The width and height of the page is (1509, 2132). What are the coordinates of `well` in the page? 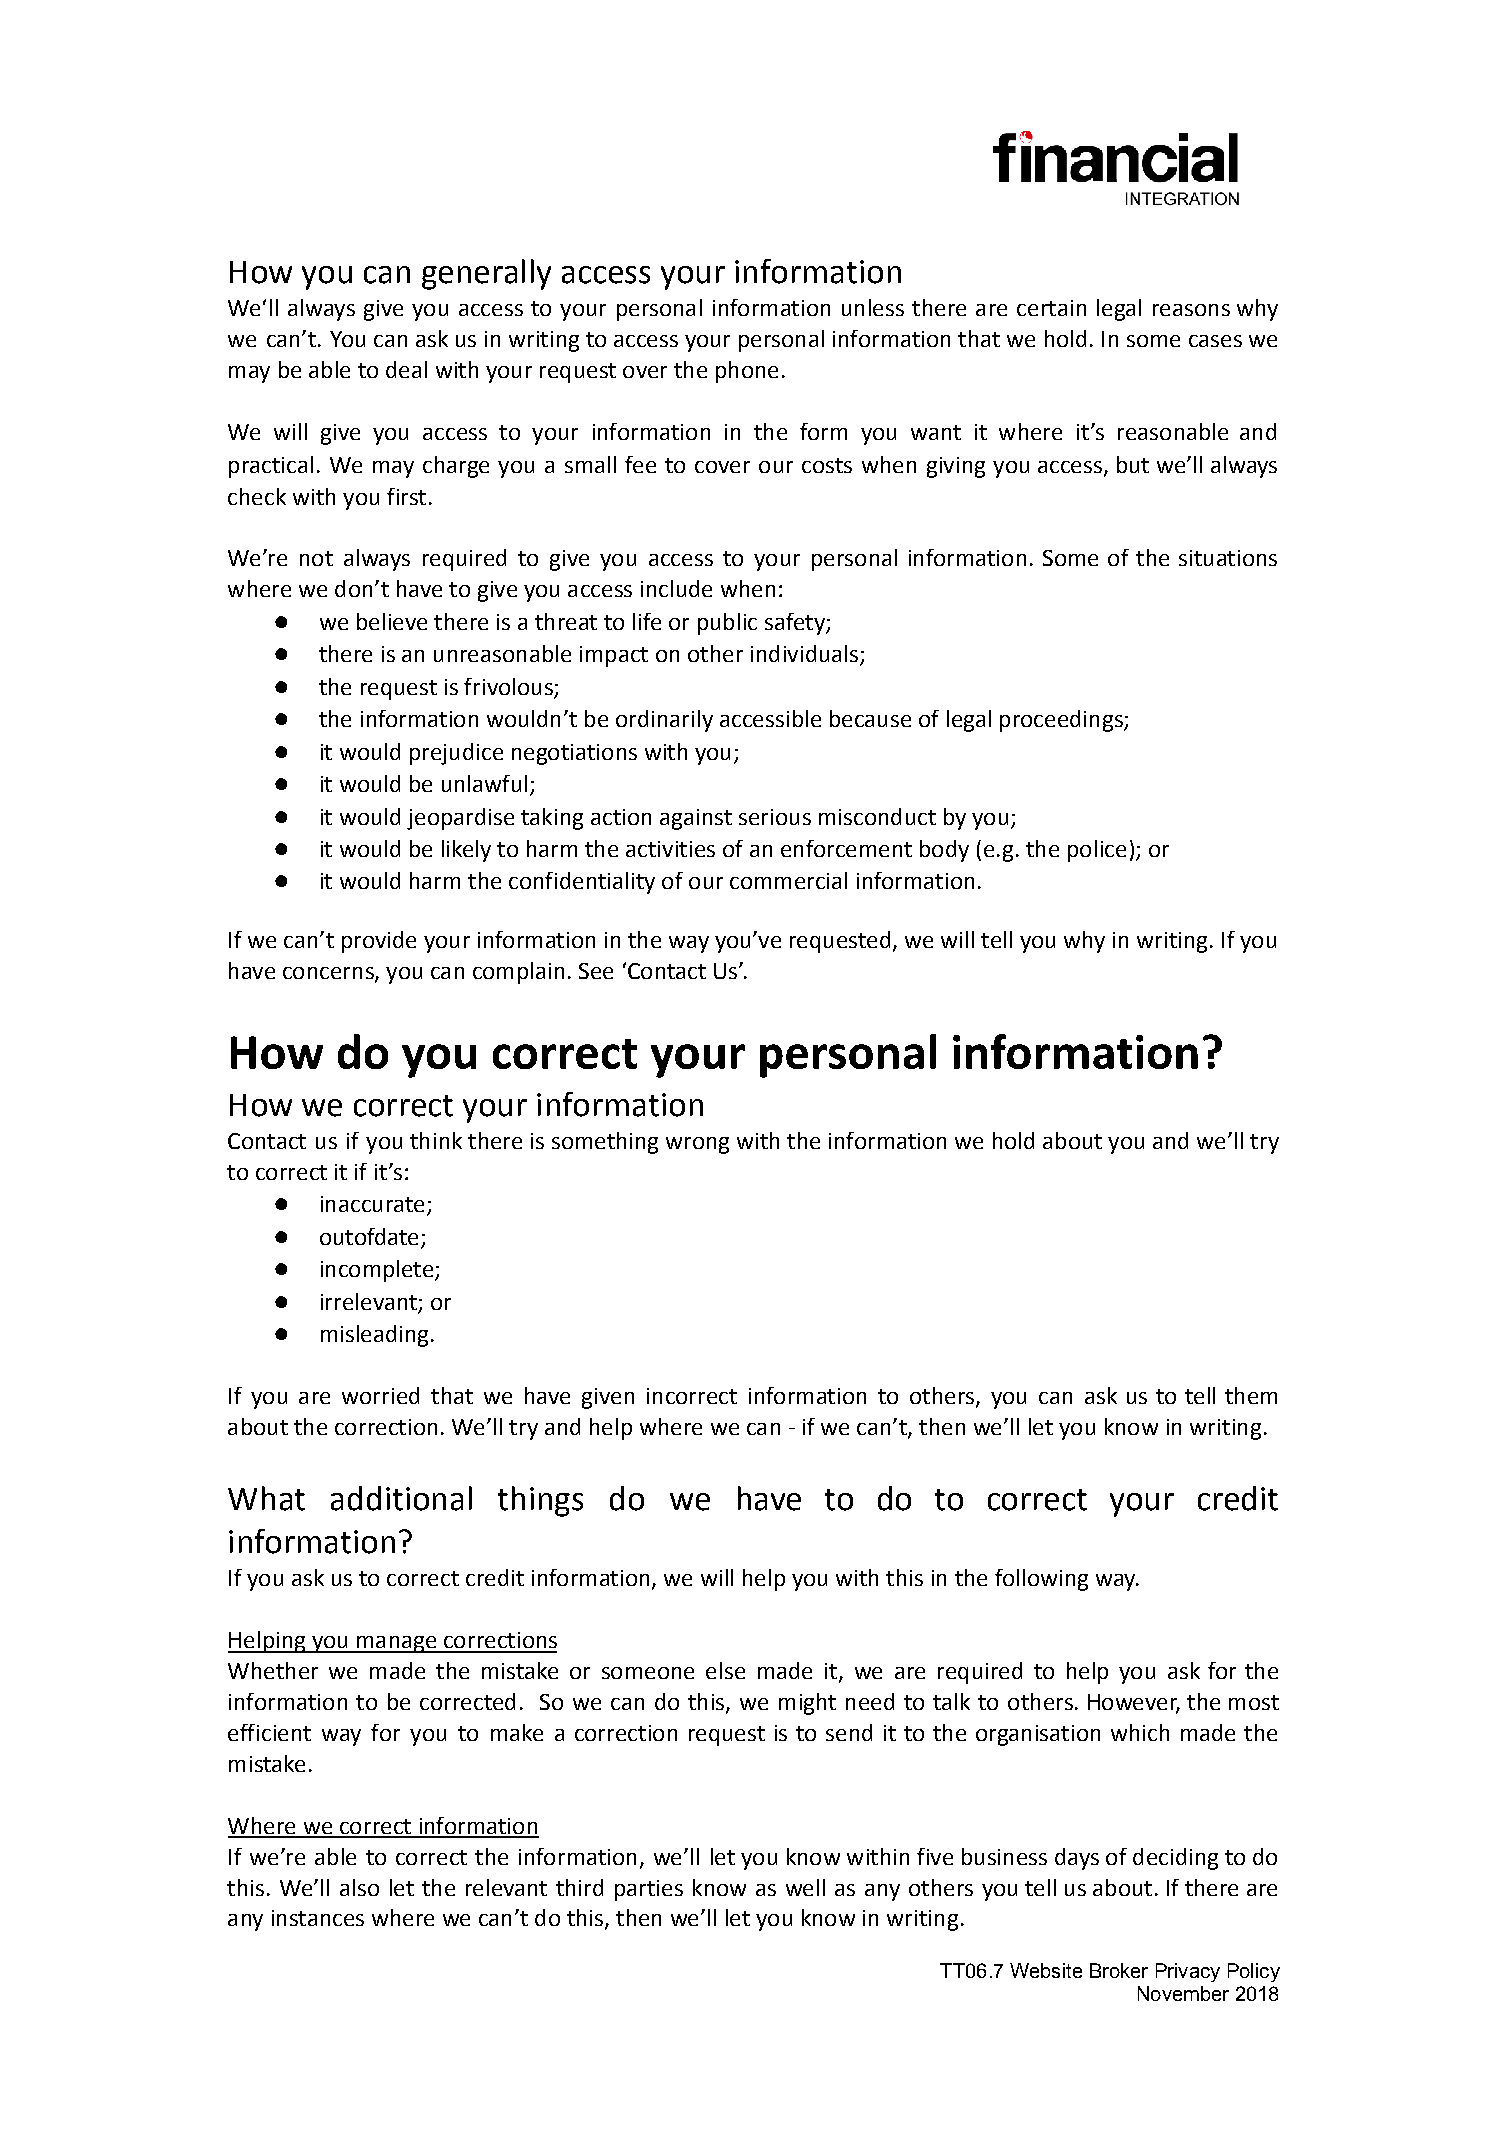 It's located at (805, 1887).
